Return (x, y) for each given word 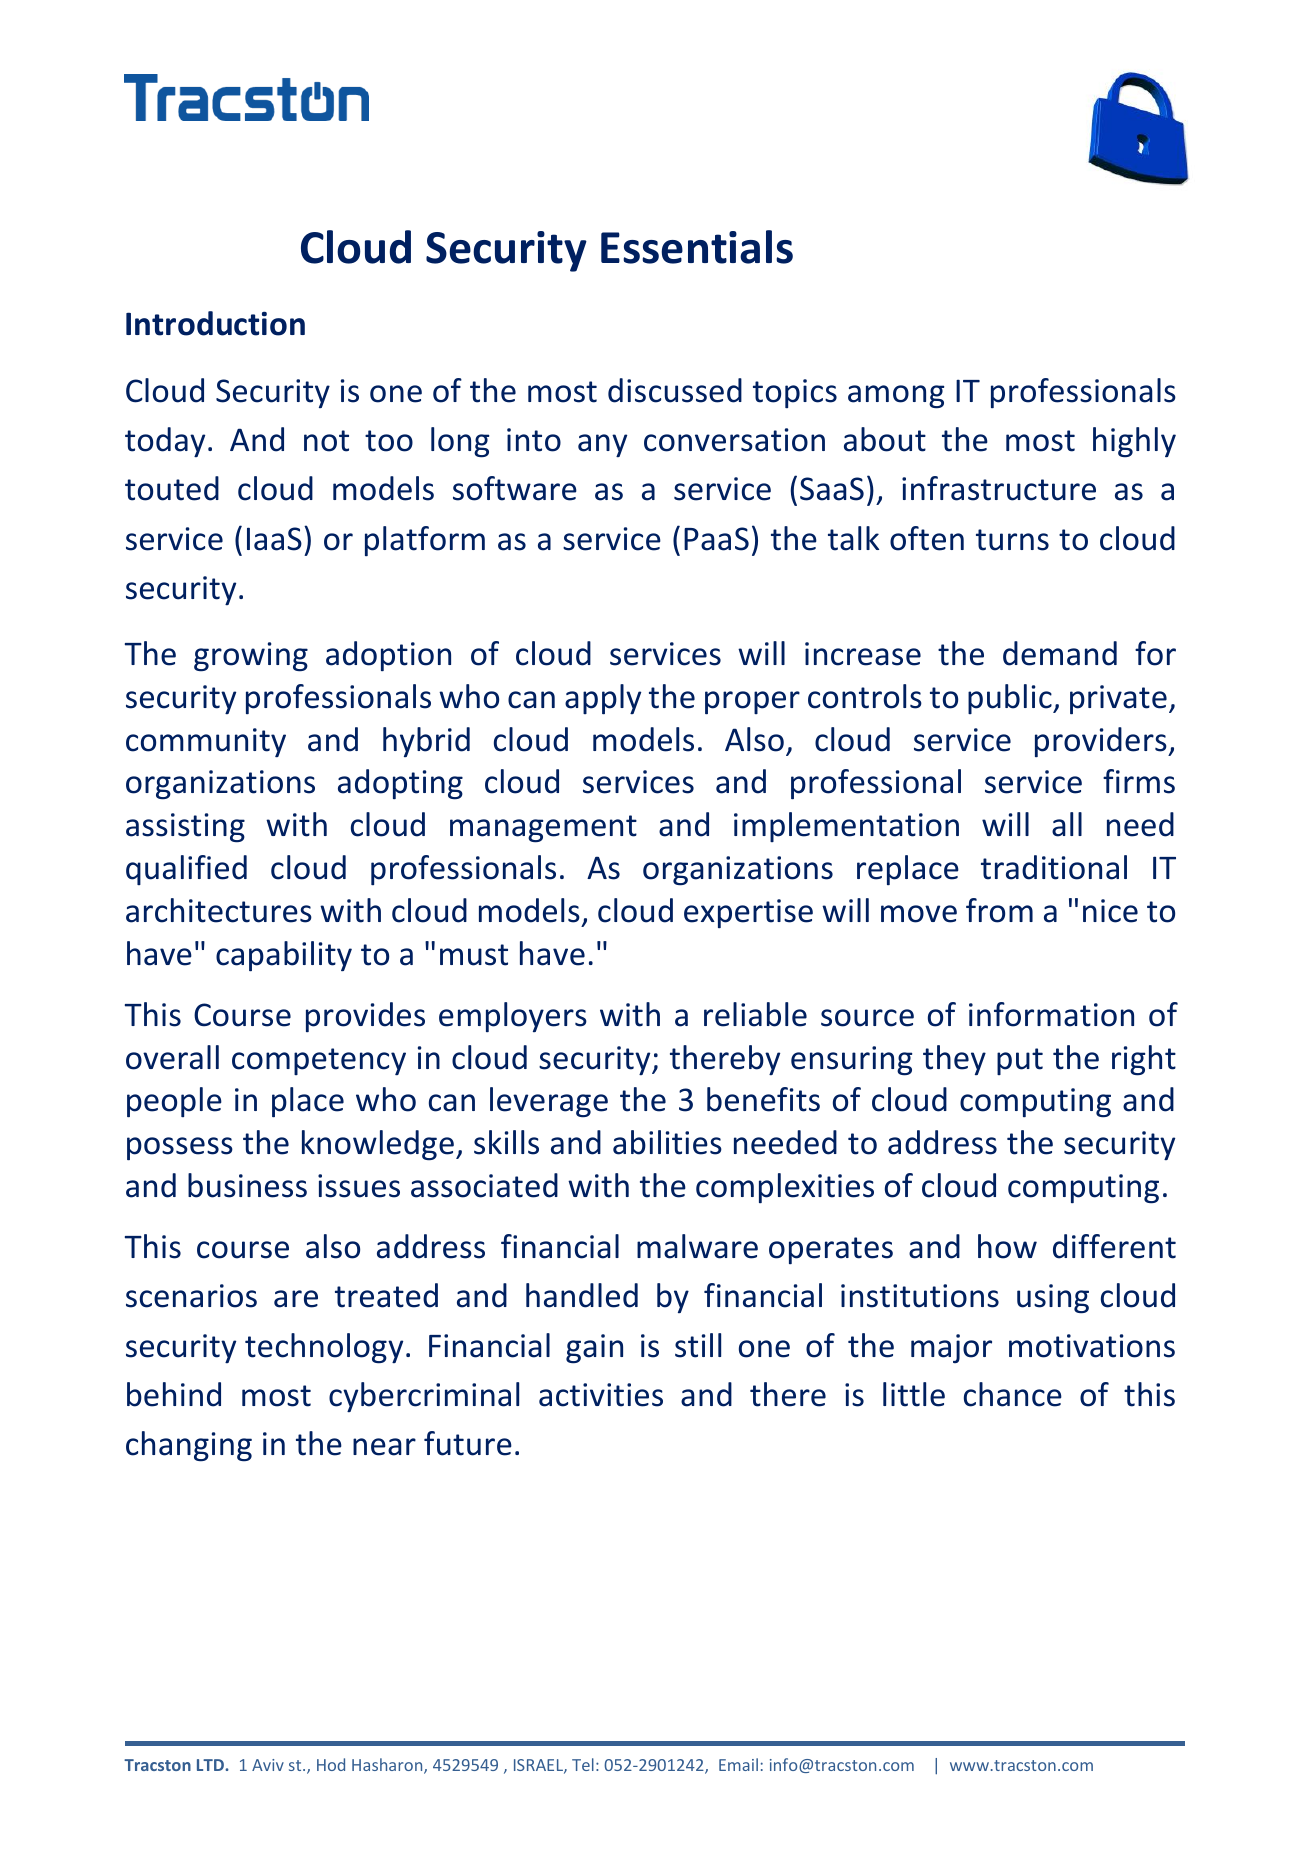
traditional (1054, 867)
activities (601, 1395)
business (247, 1185)
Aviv (268, 1765)
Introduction (215, 323)
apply (603, 699)
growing (251, 657)
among (896, 397)
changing (189, 1446)
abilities (667, 1142)
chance (1013, 1394)
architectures (219, 910)
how (1007, 1246)
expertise (748, 913)
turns (1012, 540)
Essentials (697, 247)
